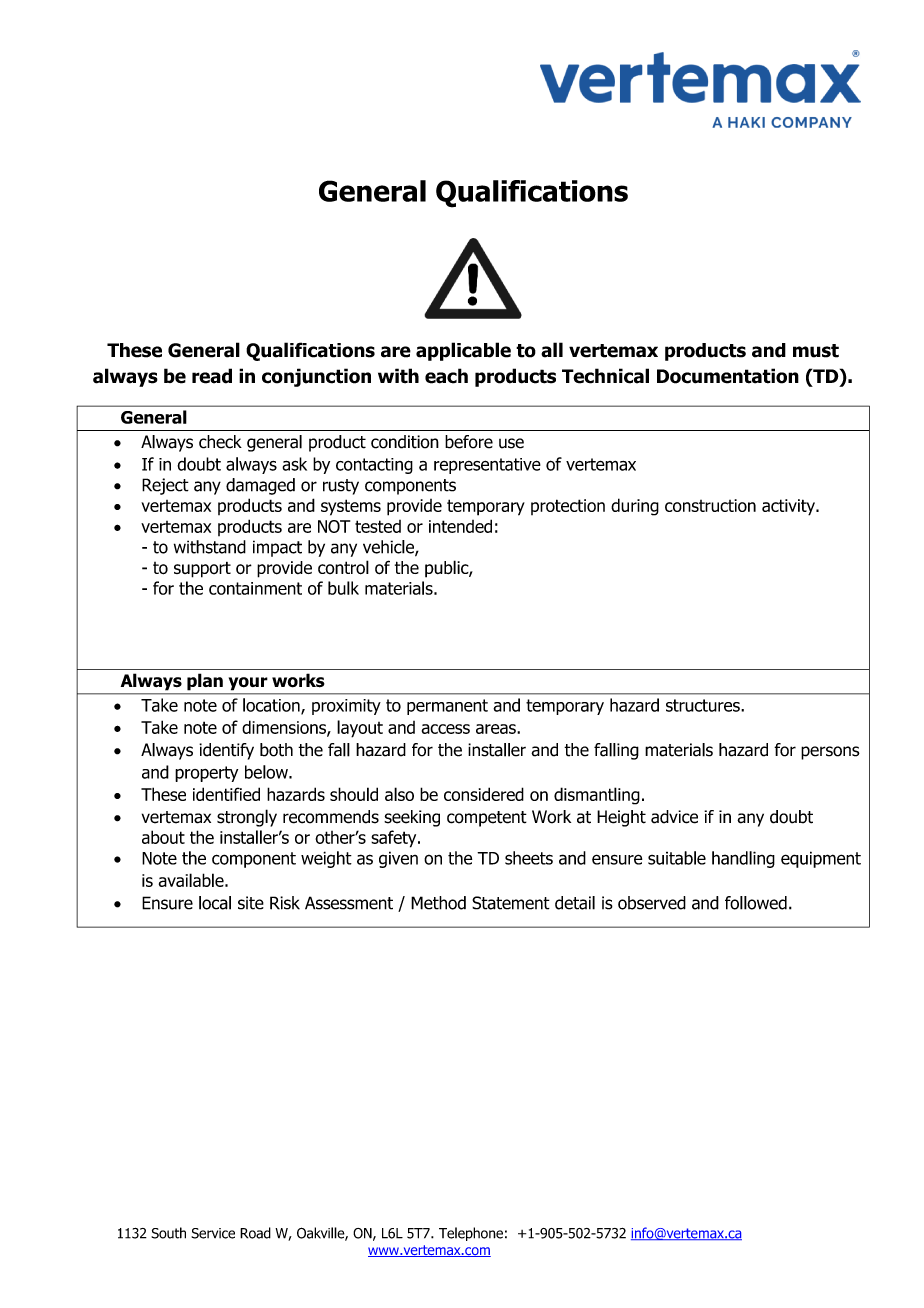 The width and height of the screenshot is (924, 1308). I want to click on containment, so click(255, 588).
